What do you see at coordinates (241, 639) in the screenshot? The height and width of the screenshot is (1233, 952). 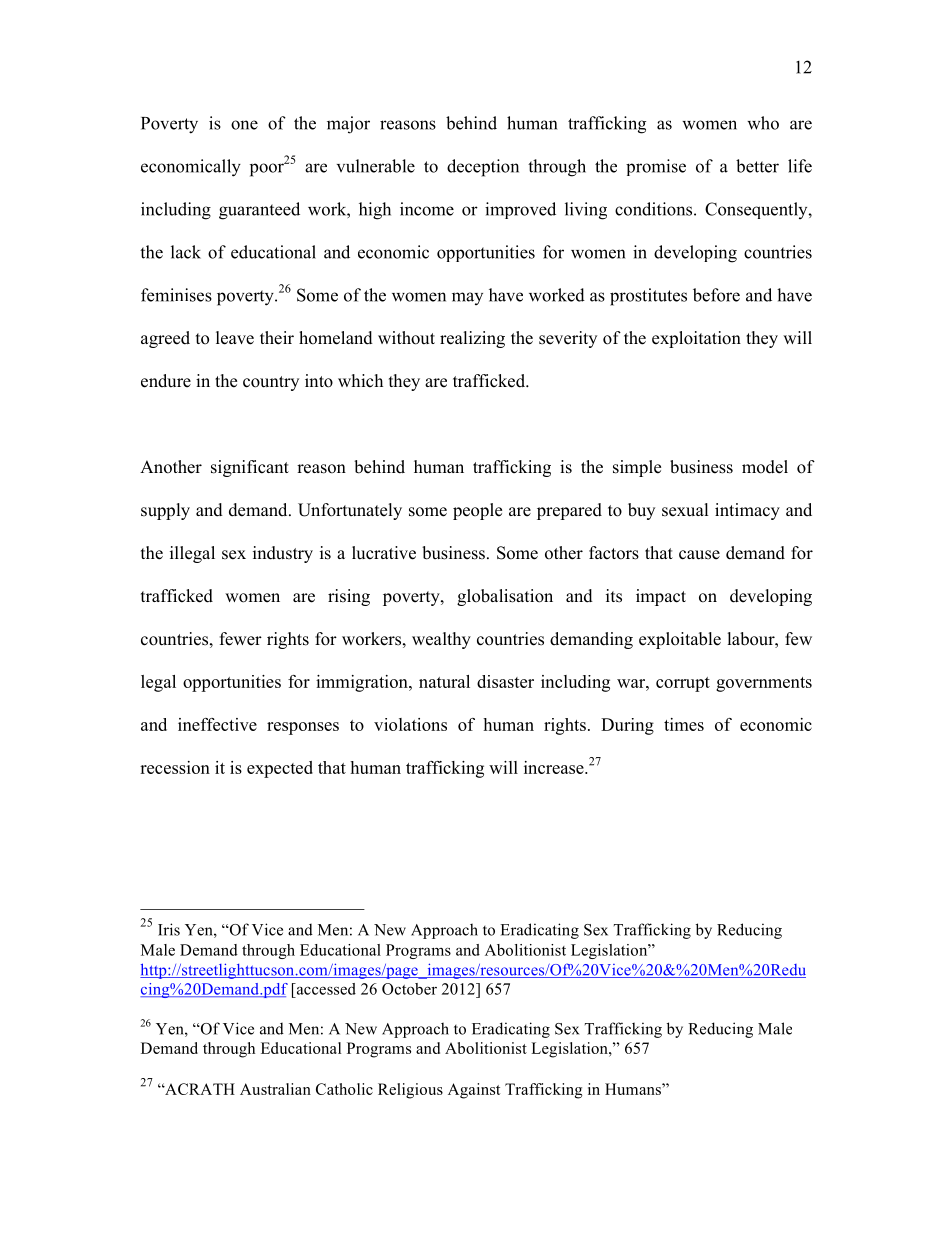 I see `fewer` at bounding box center [241, 639].
